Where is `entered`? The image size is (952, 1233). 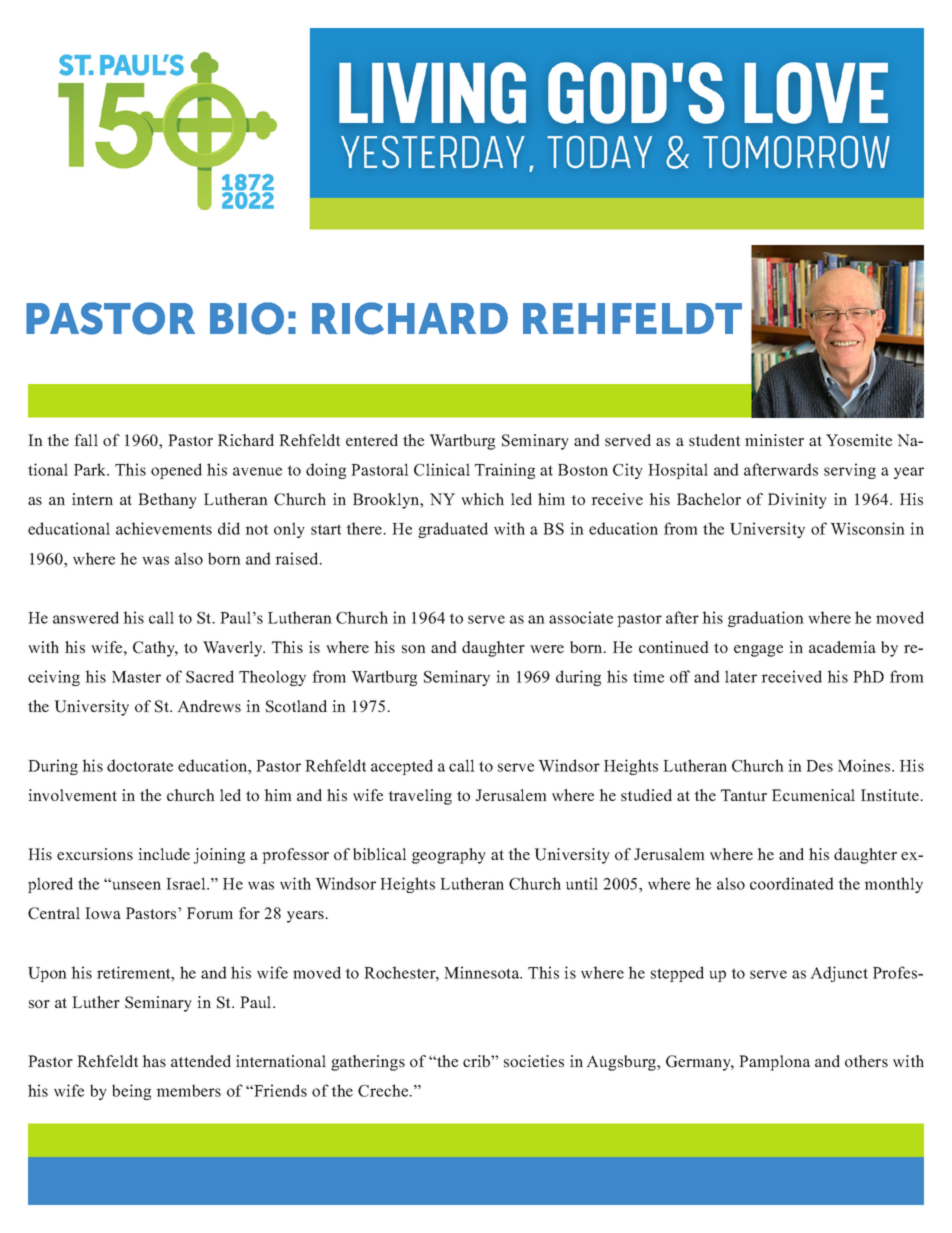
entered is located at coordinates (372, 440).
